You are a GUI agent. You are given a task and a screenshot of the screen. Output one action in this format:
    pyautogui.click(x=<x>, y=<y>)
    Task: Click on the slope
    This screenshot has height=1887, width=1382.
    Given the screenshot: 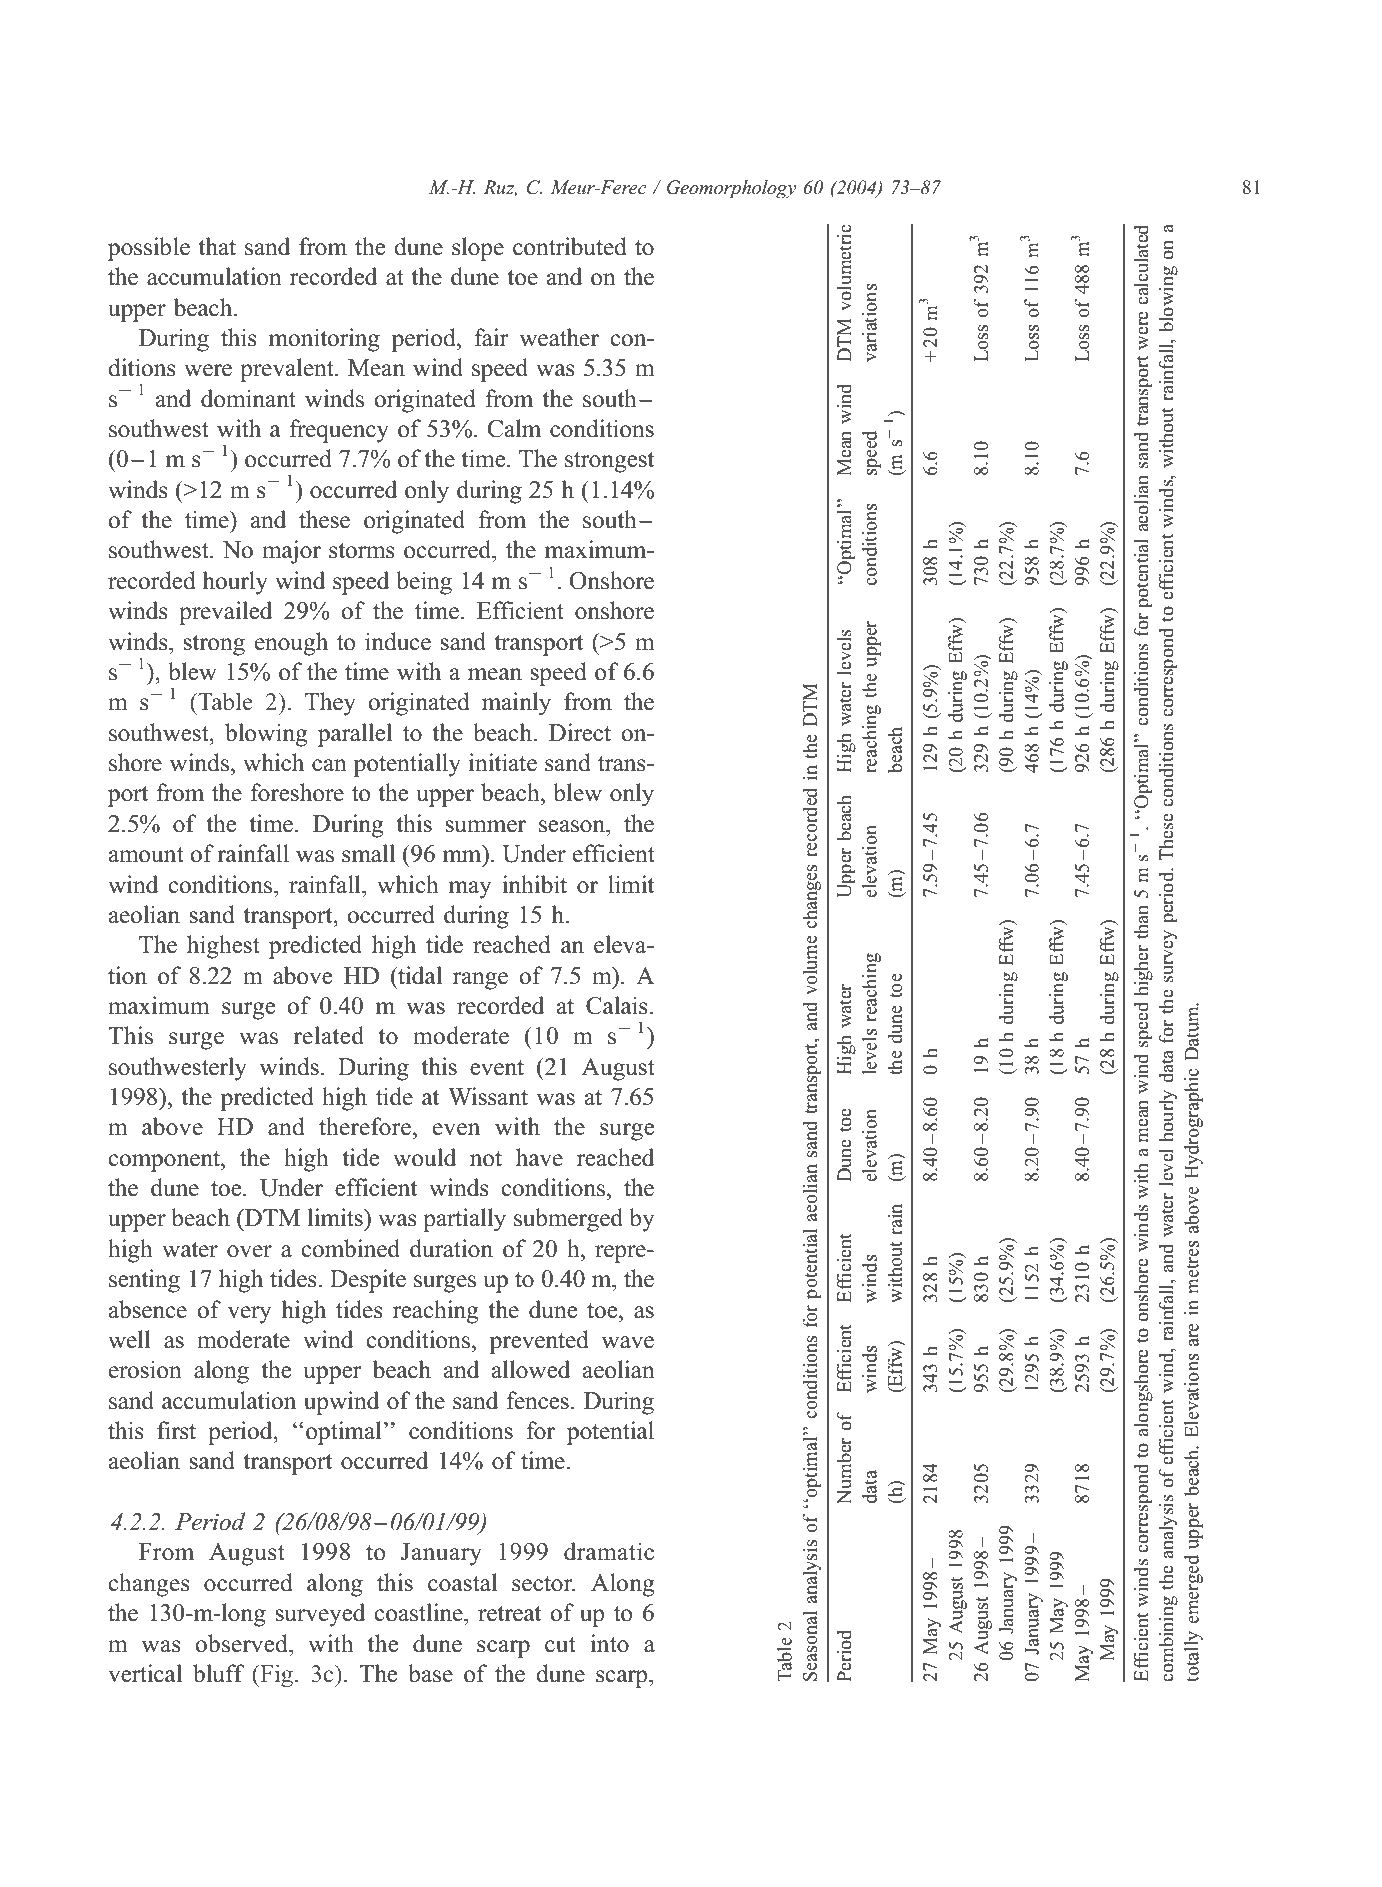 What is the action you would take?
    pyautogui.click(x=478, y=249)
